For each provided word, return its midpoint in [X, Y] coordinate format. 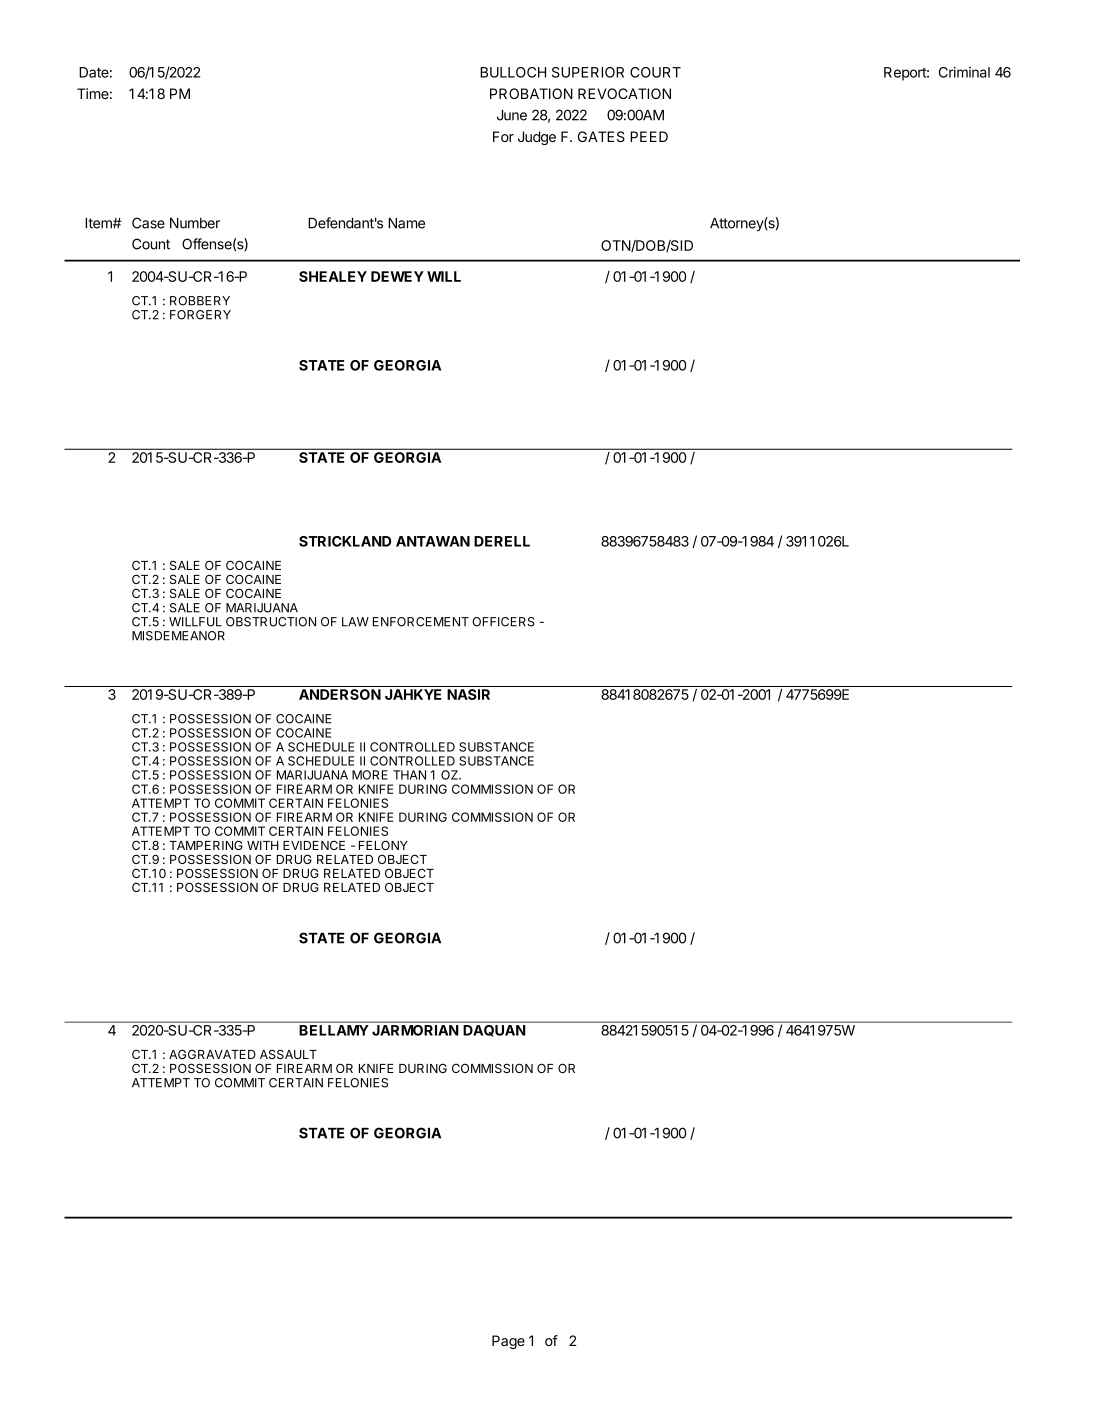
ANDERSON [340, 694]
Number [195, 223]
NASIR [468, 694]
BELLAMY [334, 1030]
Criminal [964, 72]
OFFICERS [503, 622]
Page [508, 1342]
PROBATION [531, 93]
